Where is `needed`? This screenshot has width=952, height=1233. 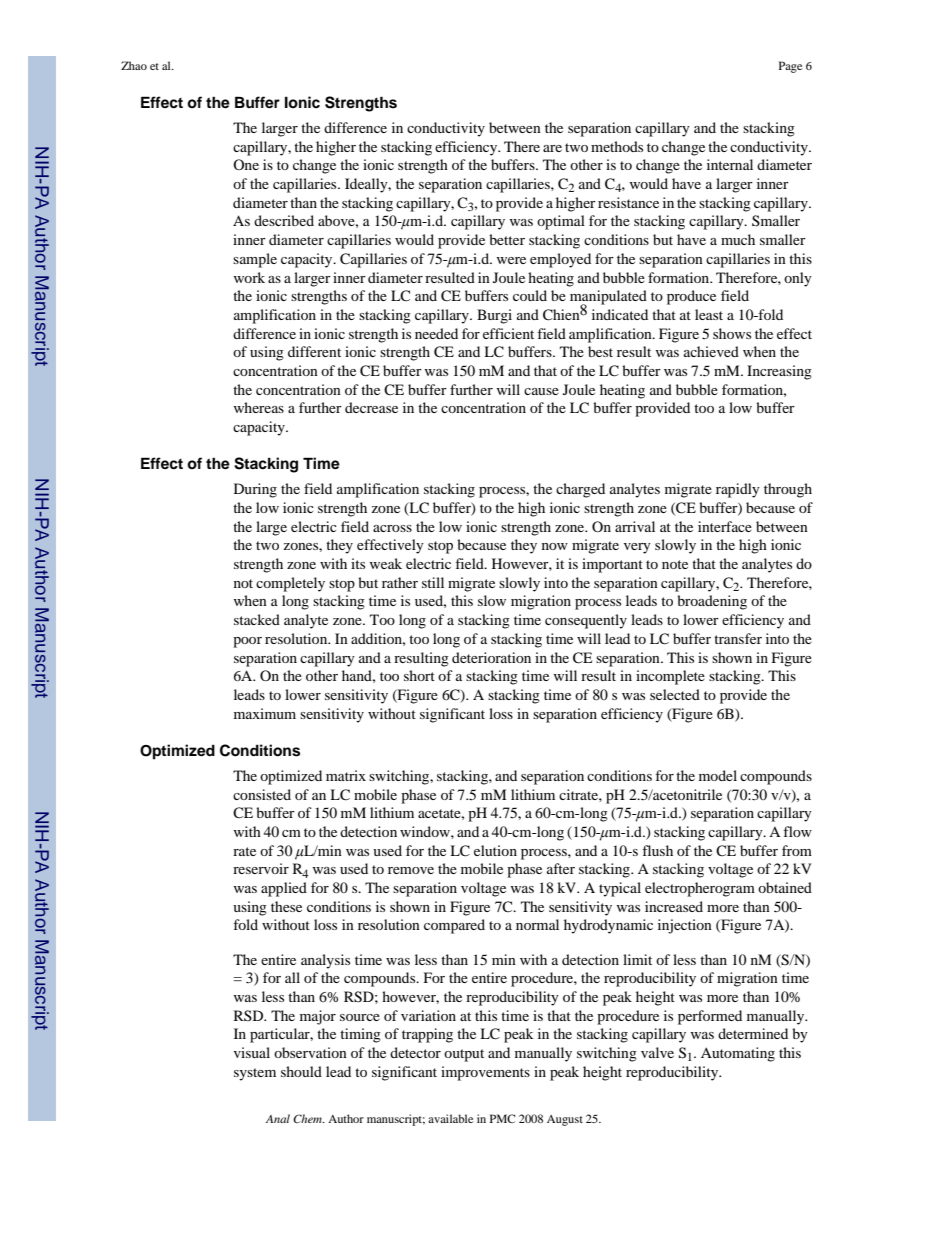 needed is located at coordinates (436, 333).
